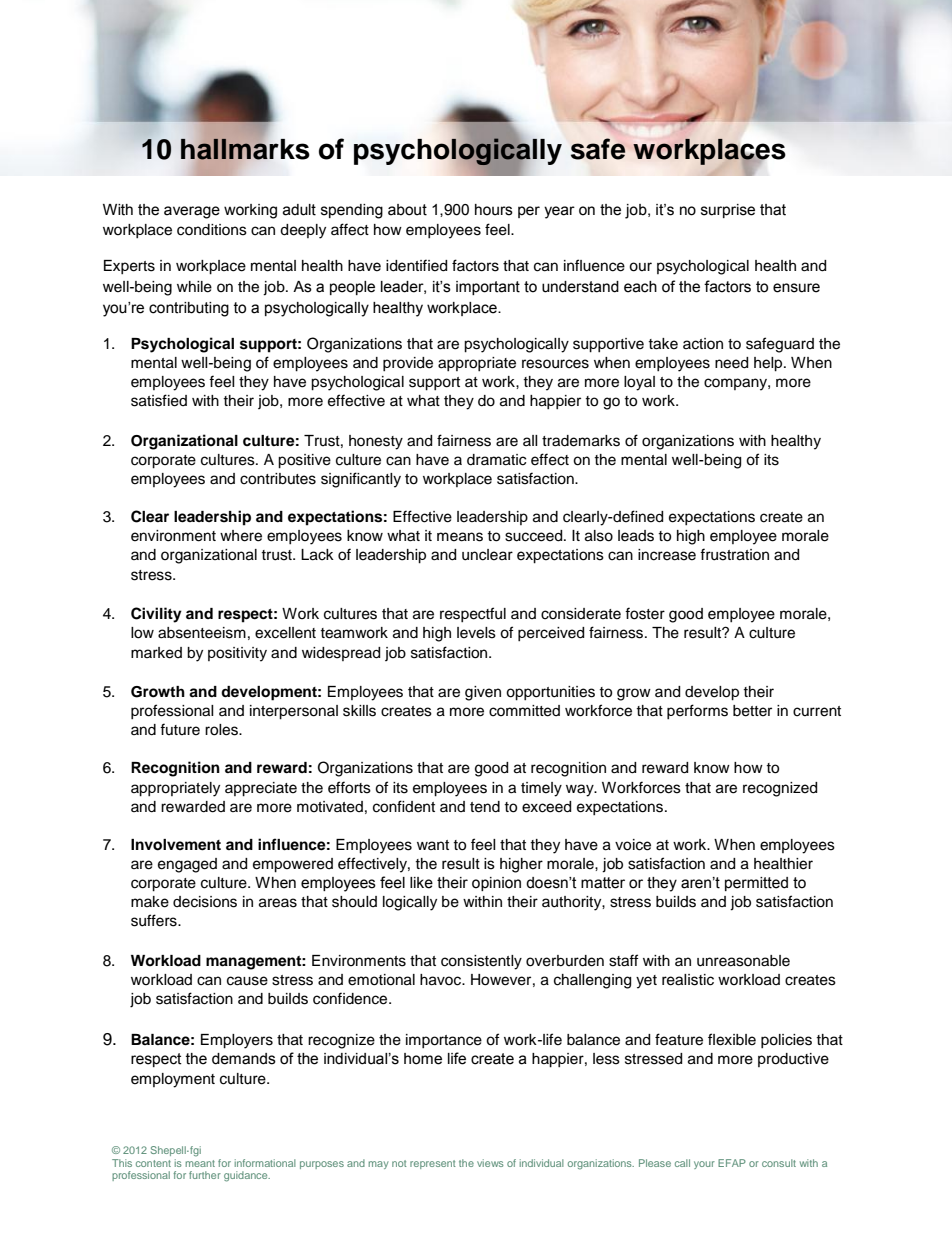  Describe the element at coordinates (490, 1163) in the screenshot. I see `views` at that location.
